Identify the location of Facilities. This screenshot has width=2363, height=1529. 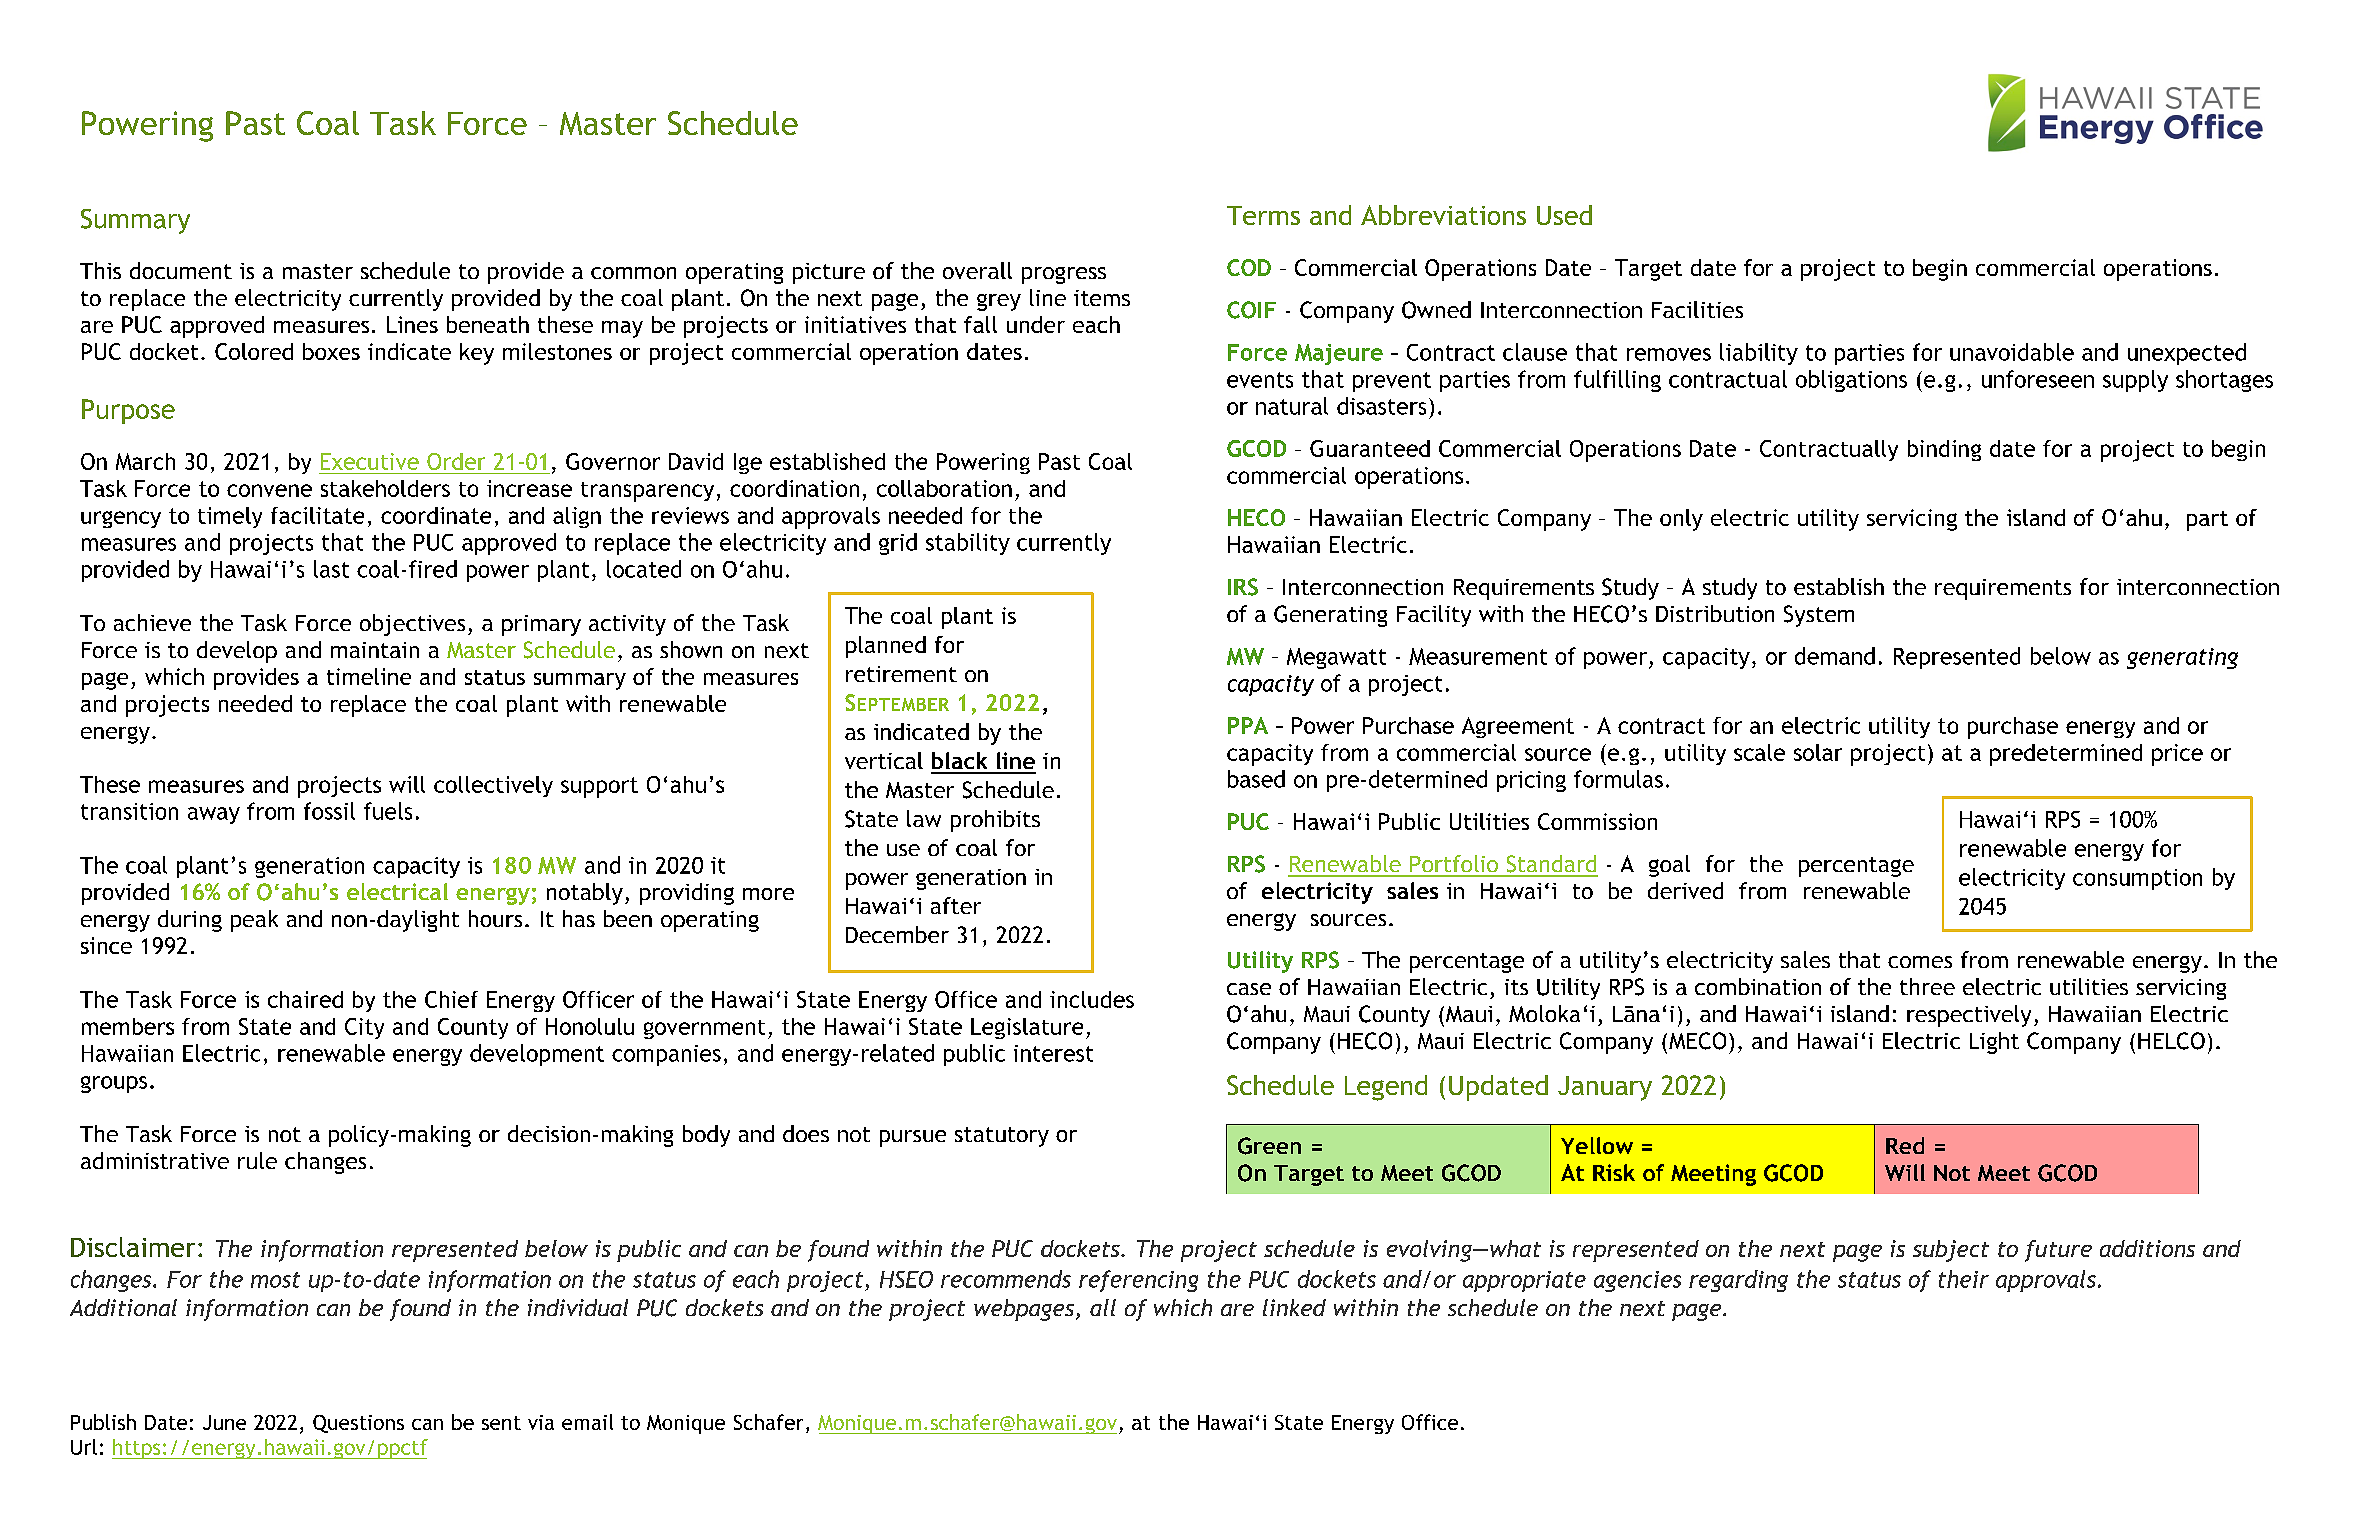
(1697, 309).
